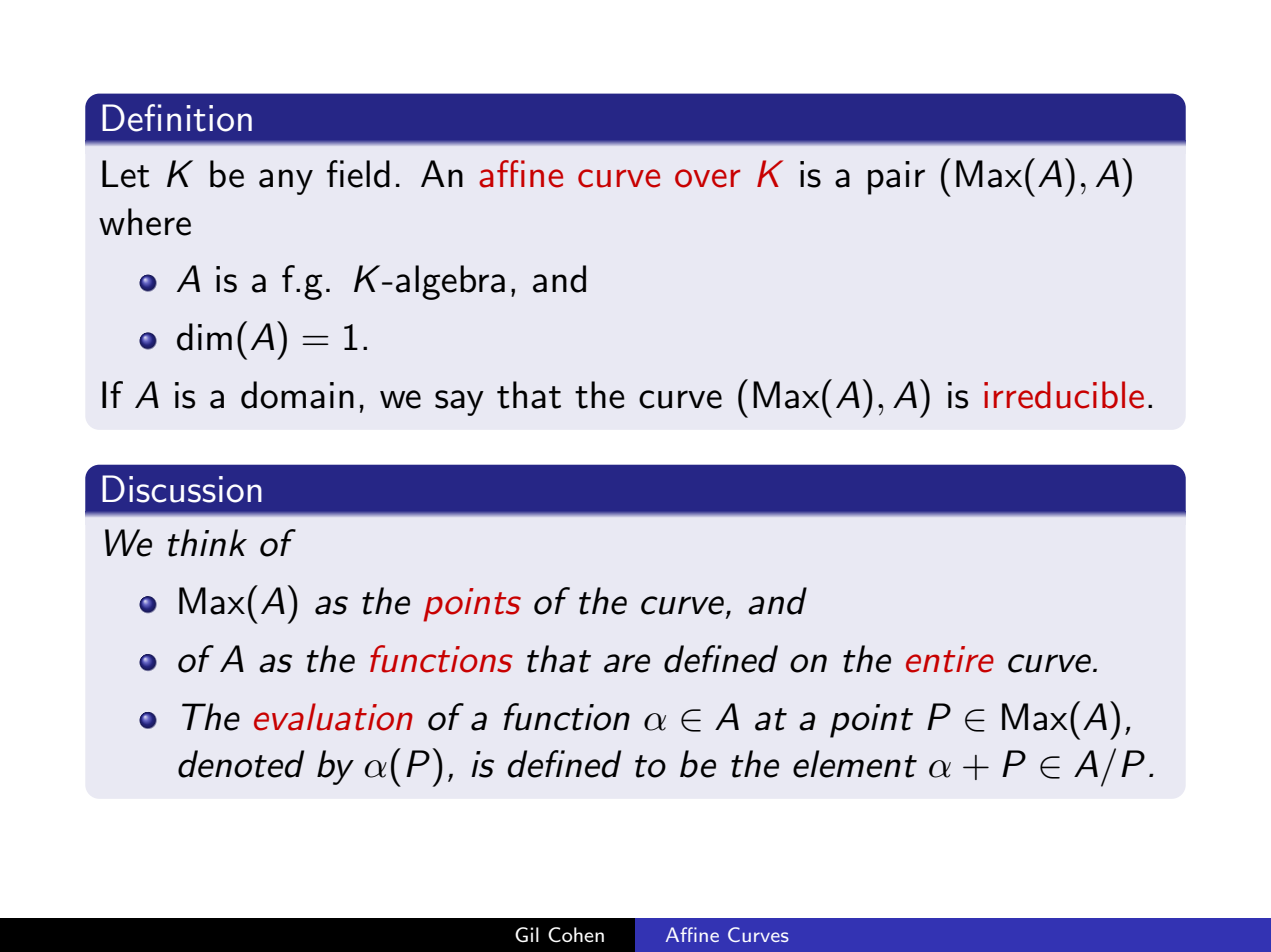 The width and height of the document is (1271, 952). Describe the element at coordinates (1064, 395) in the document. I see `irreducible` at that location.
